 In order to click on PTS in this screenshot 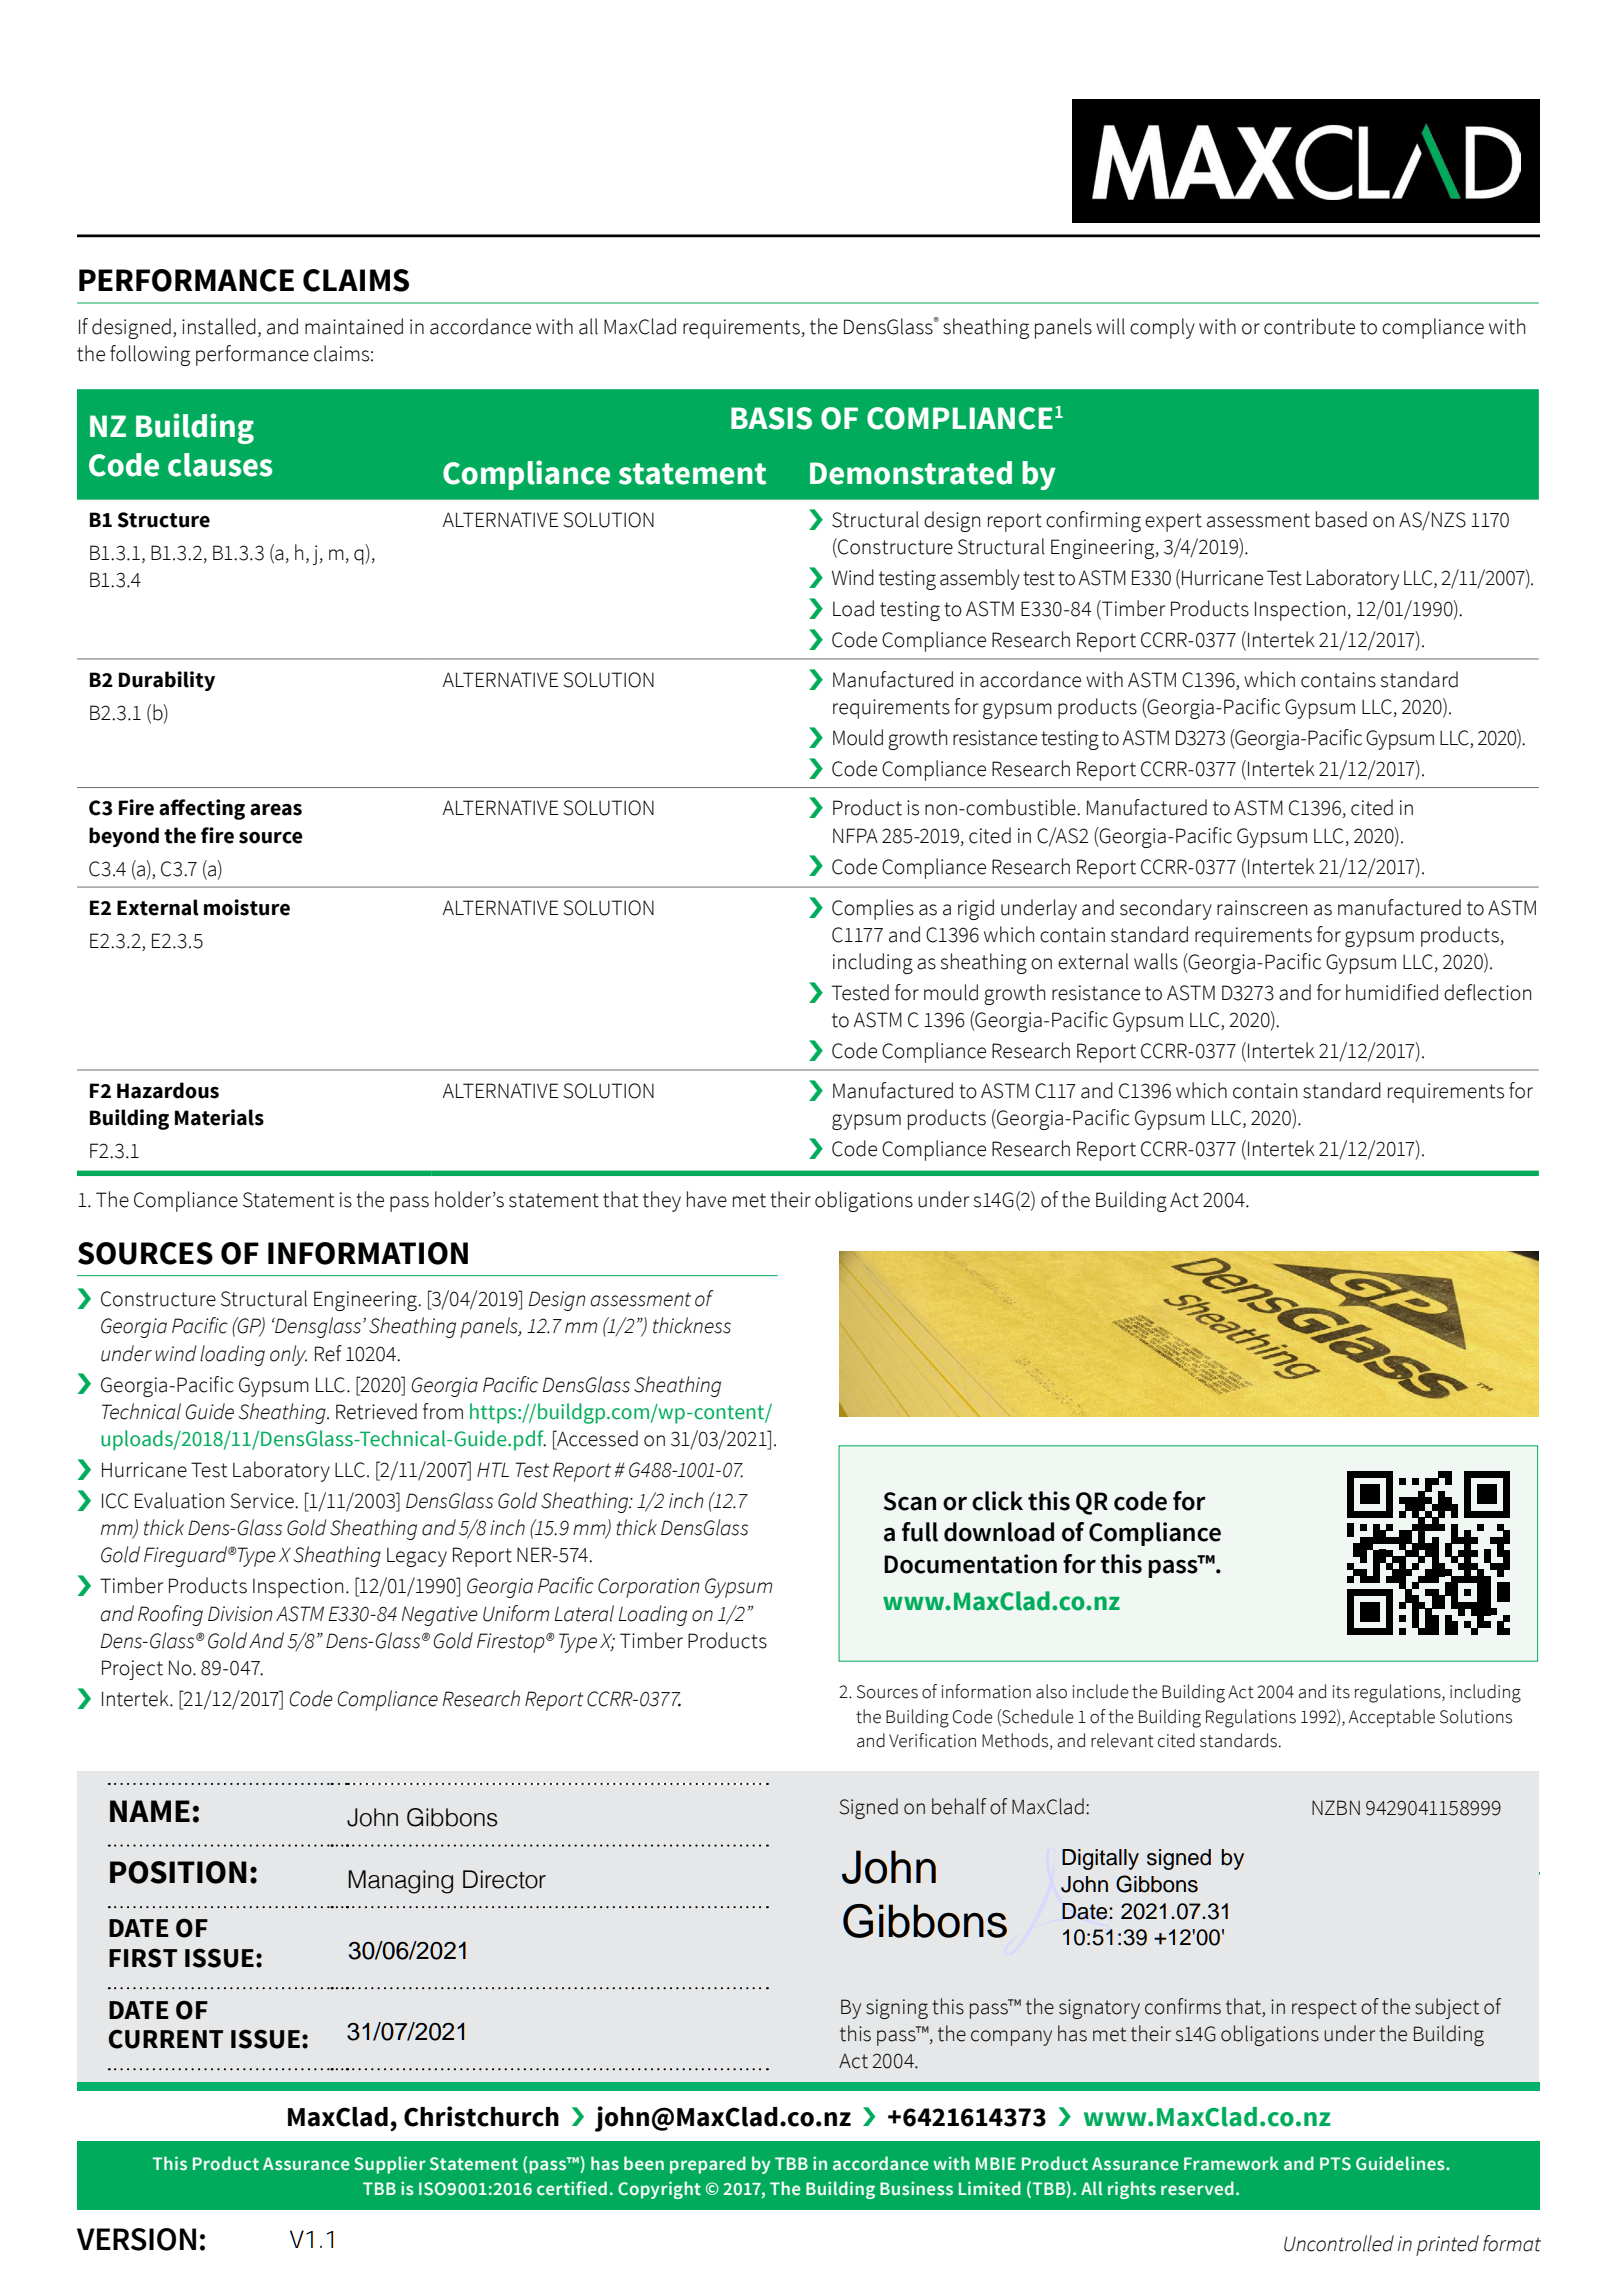, I will do `click(1335, 2164)`.
